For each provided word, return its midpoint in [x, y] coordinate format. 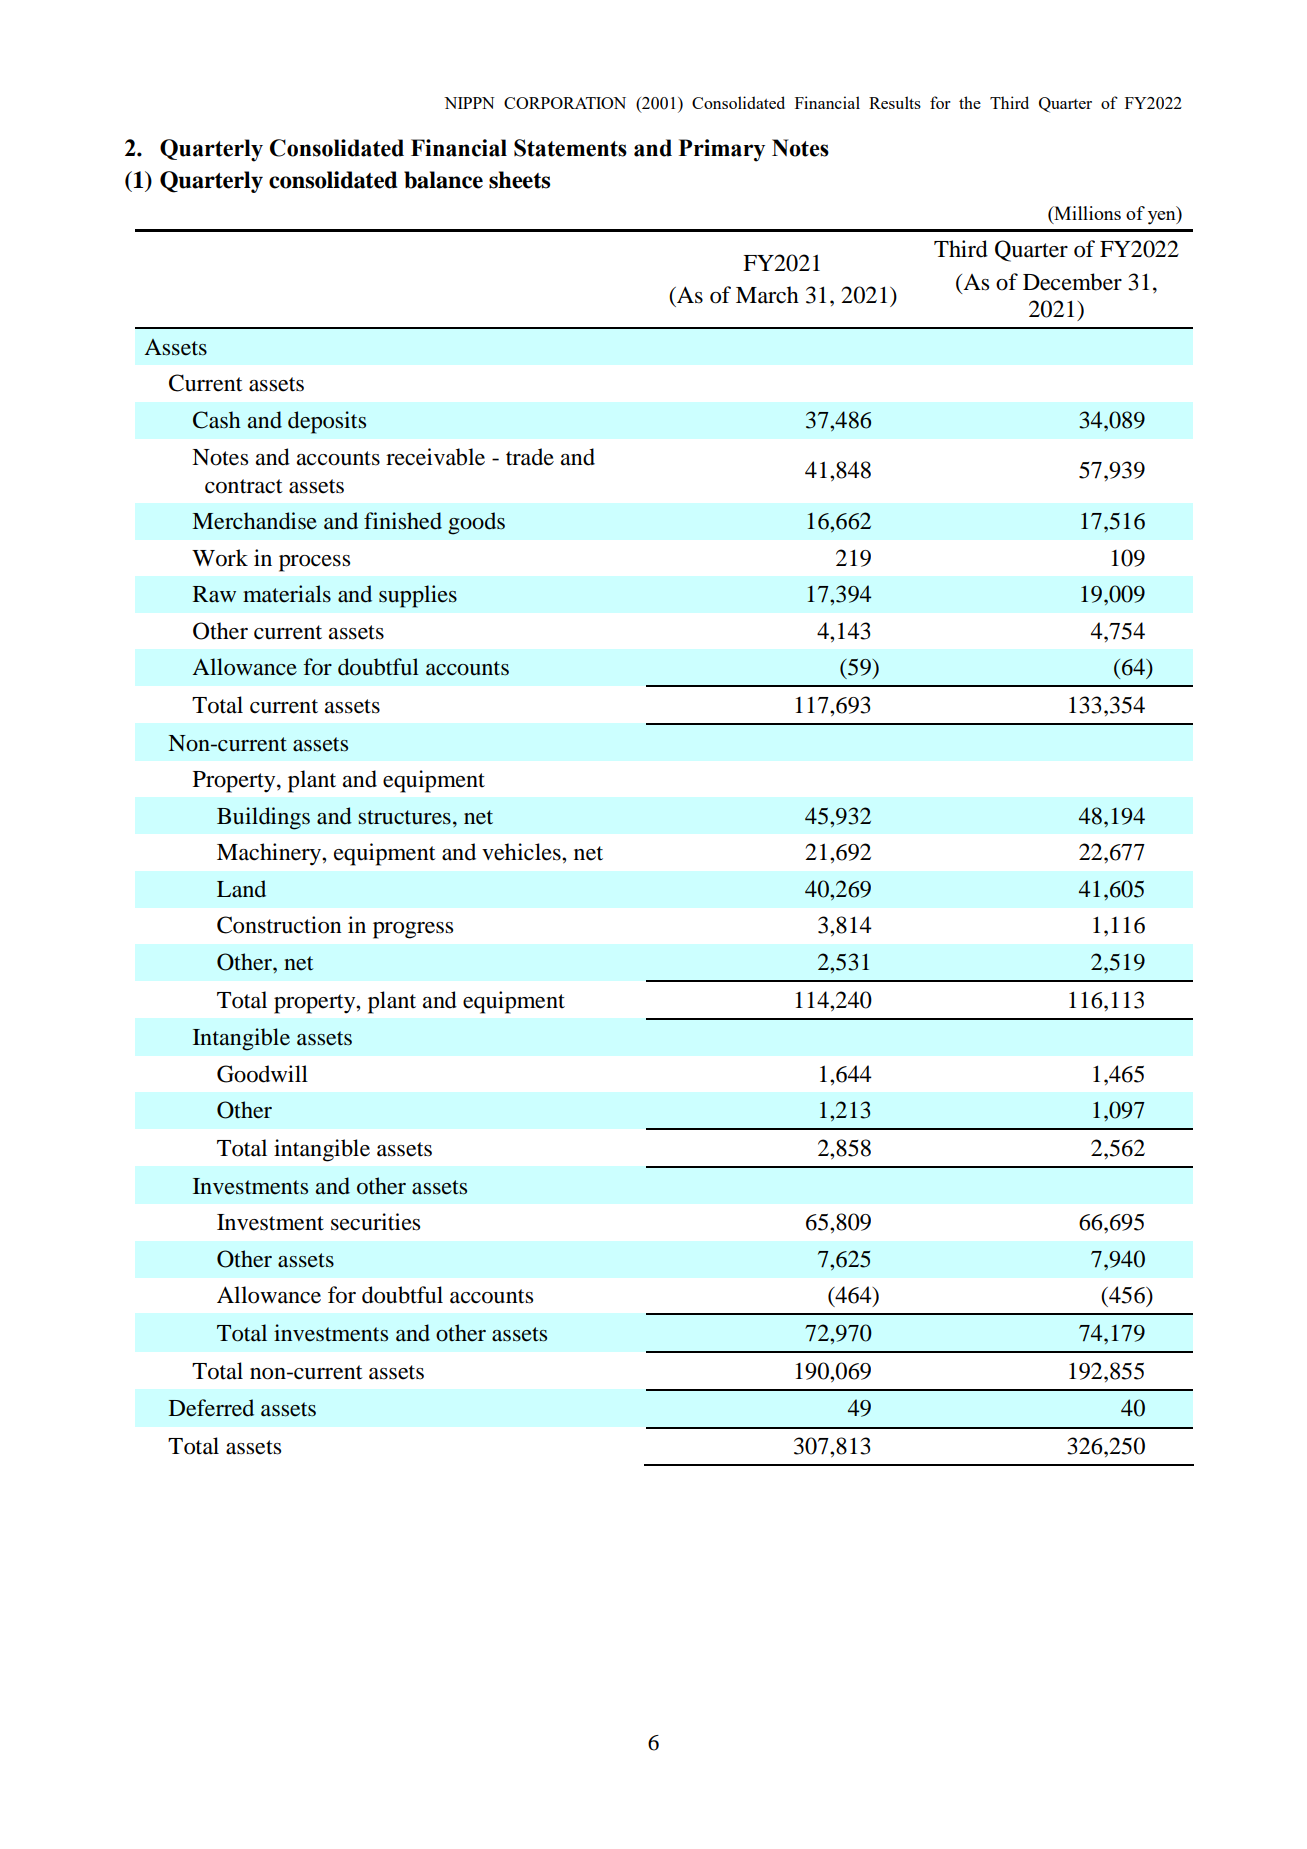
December [1072, 282]
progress [413, 930]
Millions [1086, 213]
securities [375, 1222]
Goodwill [262, 1074]
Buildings [263, 818]
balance [443, 180]
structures [404, 817]
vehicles [522, 852]
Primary [722, 150]
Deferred [211, 1408]
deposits [327, 422]
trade [530, 457]
